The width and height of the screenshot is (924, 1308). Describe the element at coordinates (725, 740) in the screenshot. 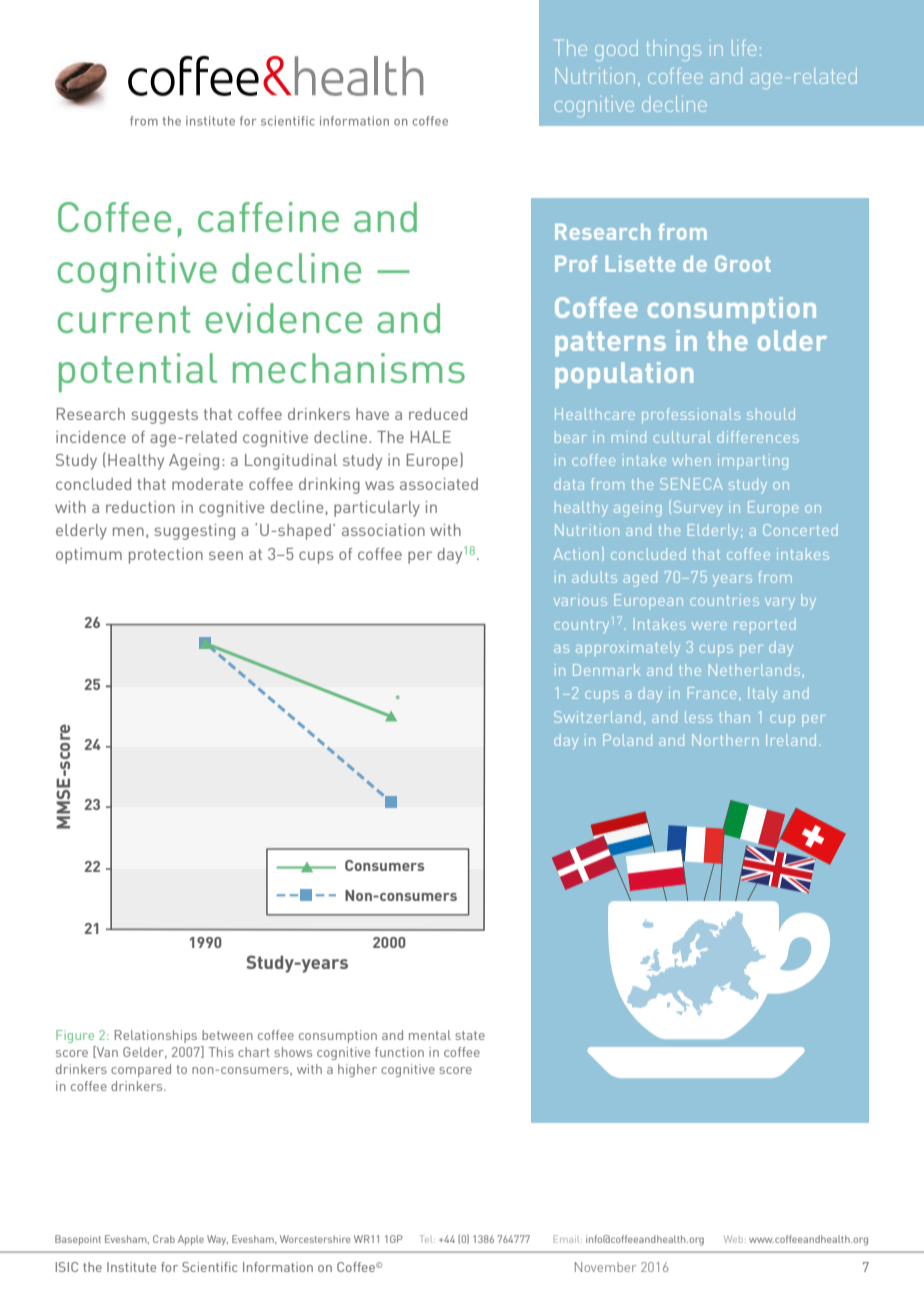

I see `Northern` at that location.
